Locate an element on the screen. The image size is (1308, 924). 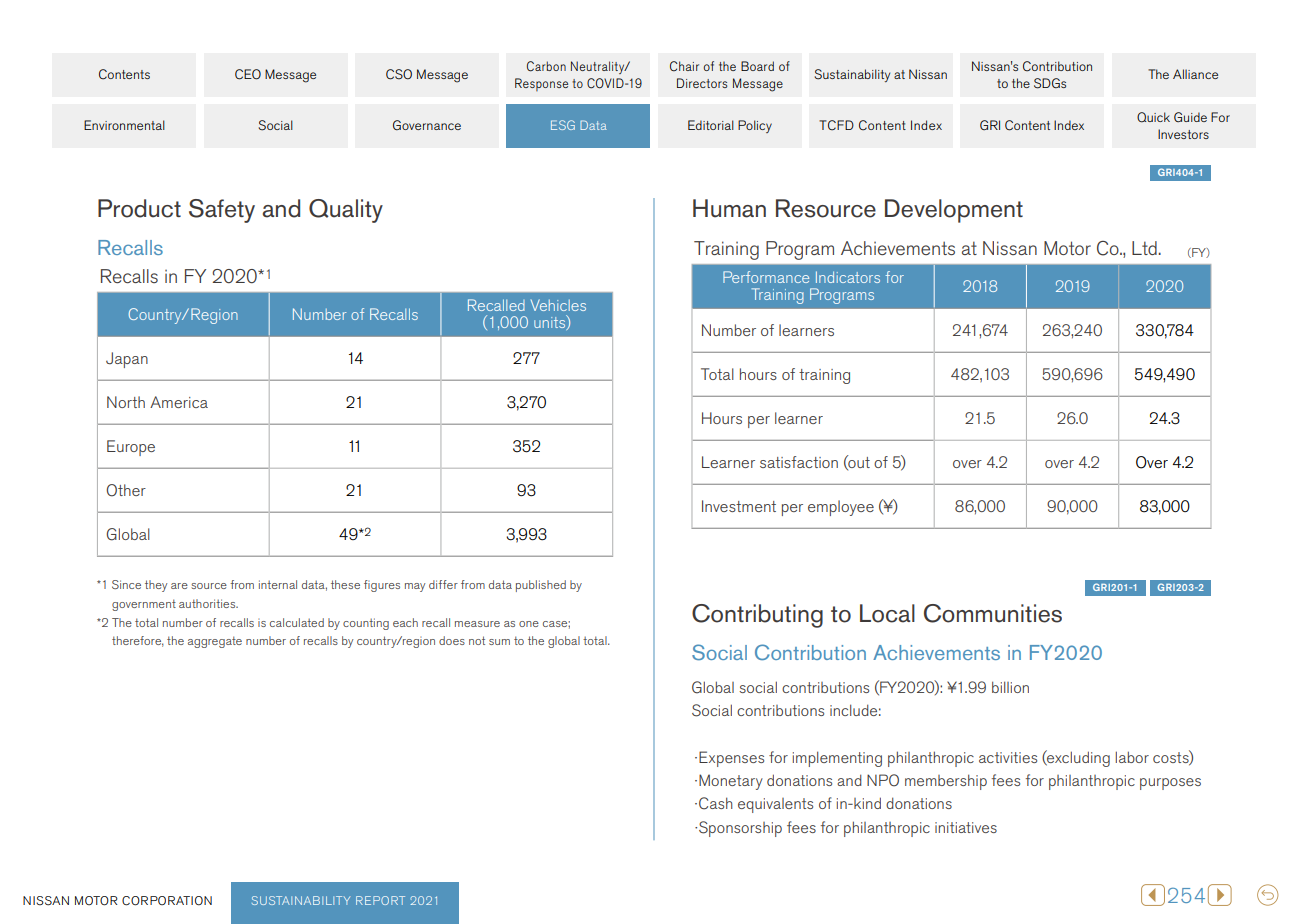
Quick is located at coordinates (1153, 117).
